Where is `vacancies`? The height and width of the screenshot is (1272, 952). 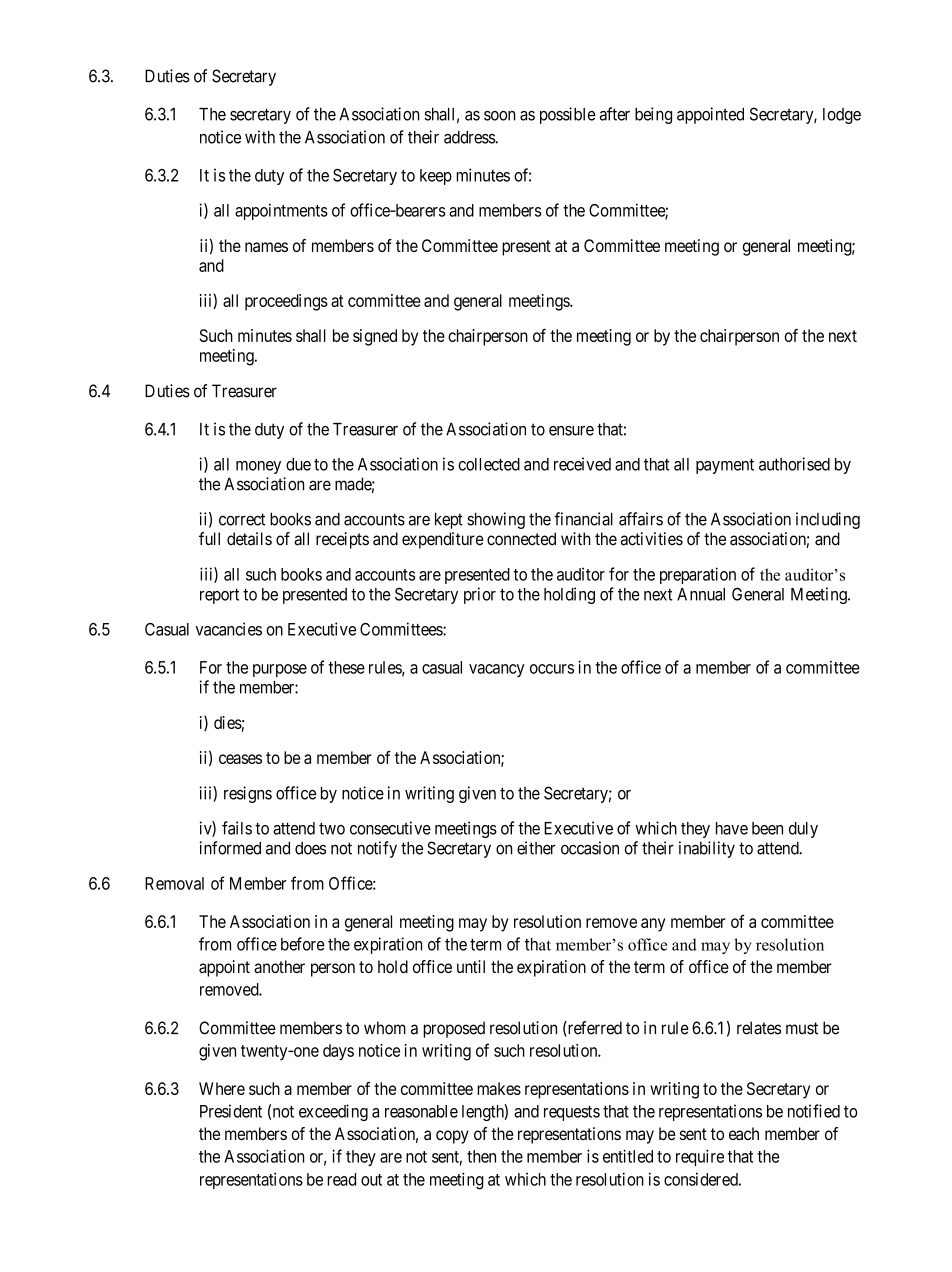 vacancies is located at coordinates (229, 629).
